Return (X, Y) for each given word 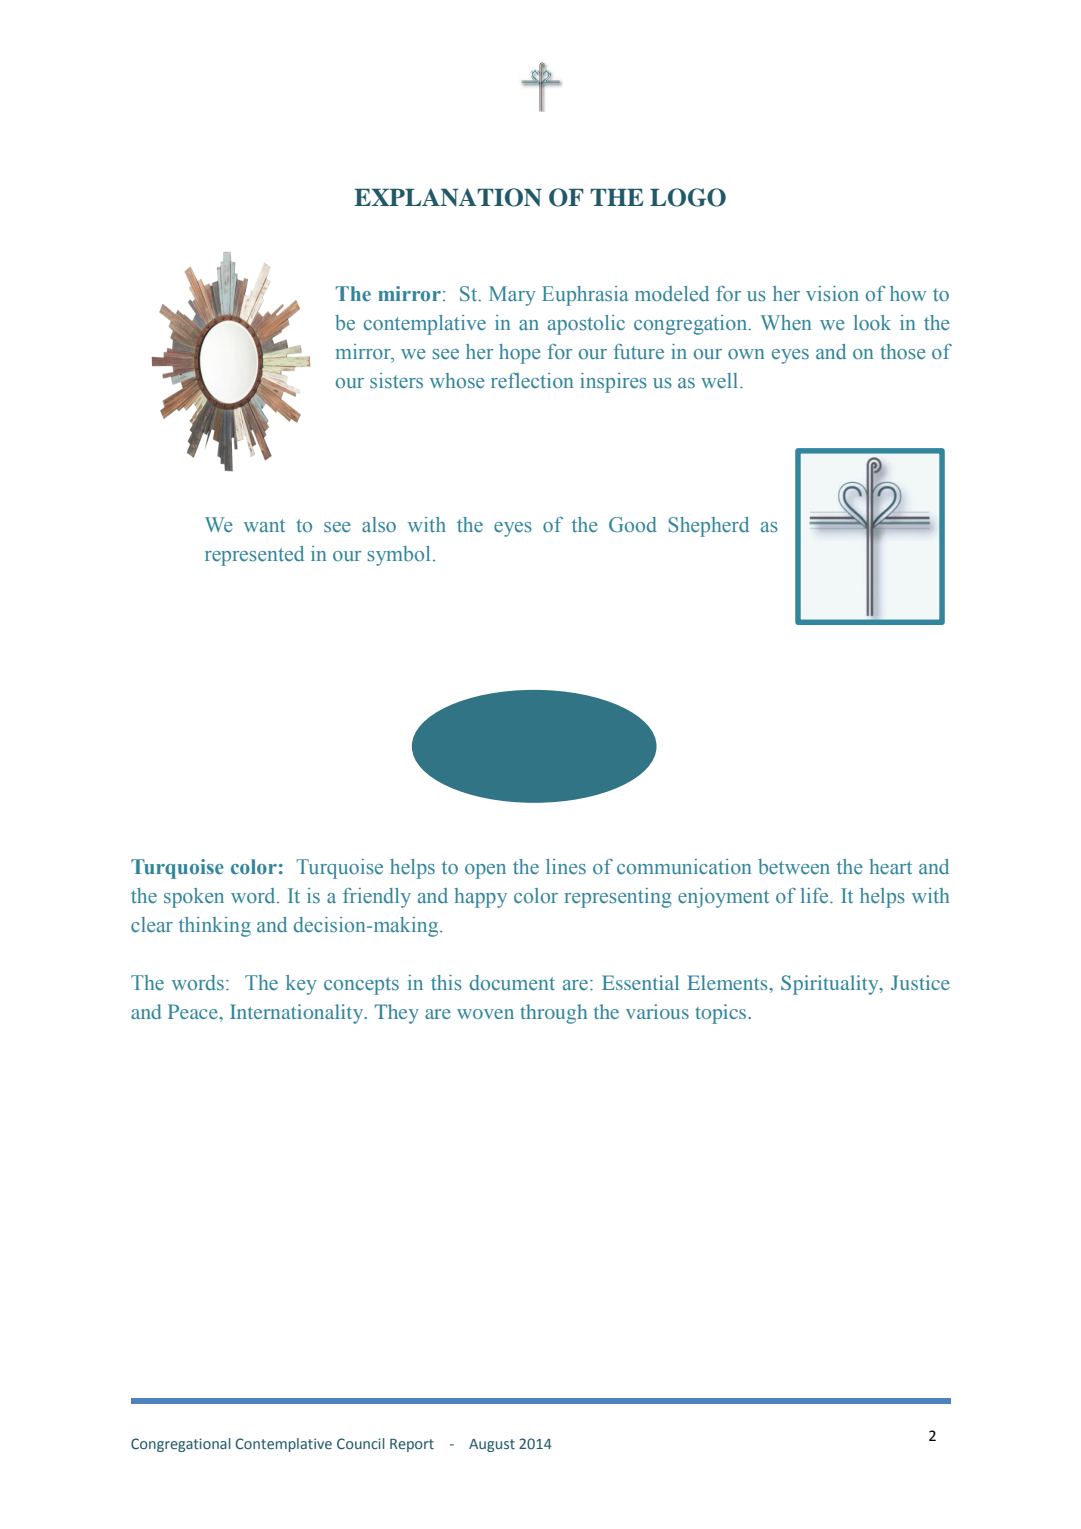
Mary (512, 296)
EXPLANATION (448, 197)
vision (832, 294)
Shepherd (709, 527)
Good (633, 525)
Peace (194, 1011)
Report (412, 1445)
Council (361, 1443)
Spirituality (831, 985)
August (492, 1445)
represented (254, 556)
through (553, 1014)
